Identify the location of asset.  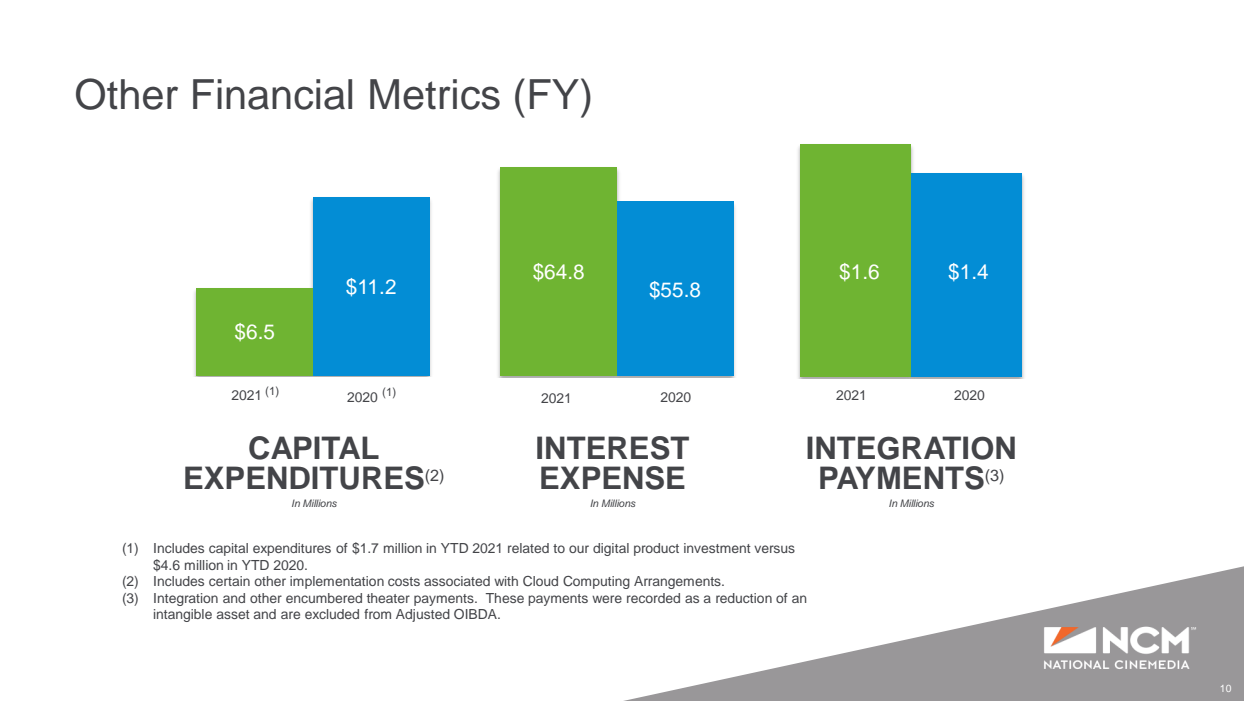
(233, 614).
